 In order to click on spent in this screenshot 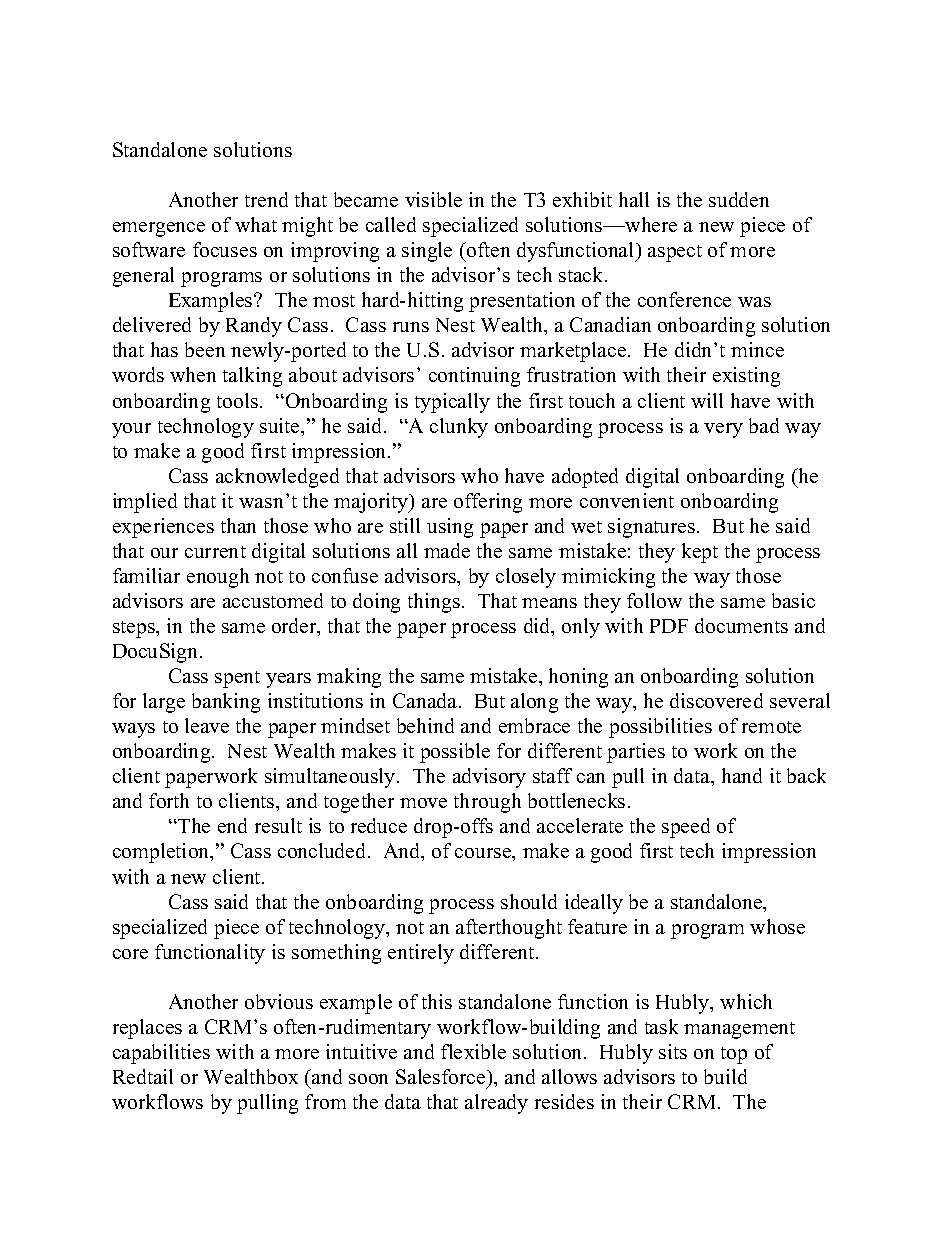, I will do `click(237, 679)`.
